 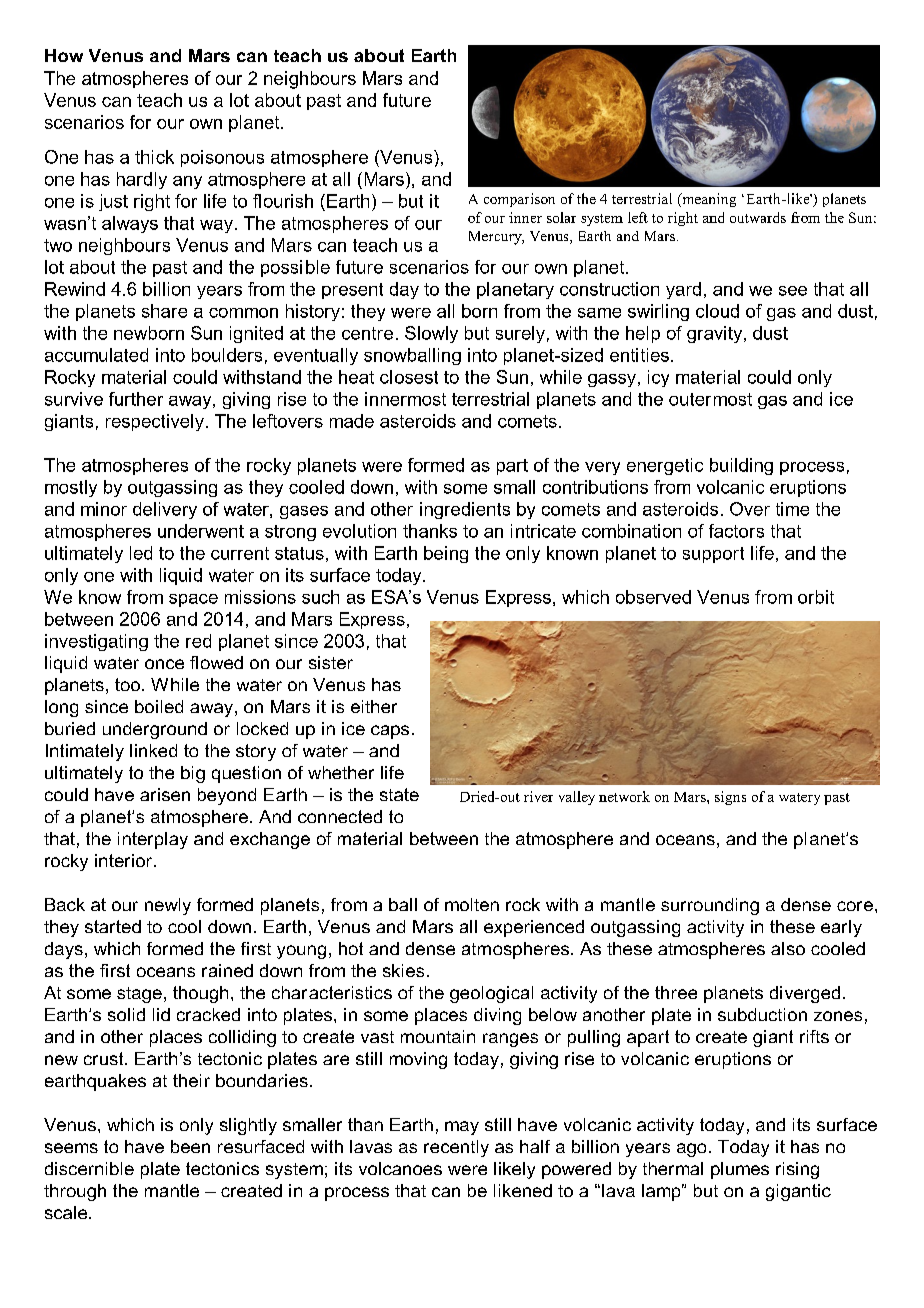 What do you see at coordinates (816, 597) in the screenshot?
I see `orbit` at bounding box center [816, 597].
